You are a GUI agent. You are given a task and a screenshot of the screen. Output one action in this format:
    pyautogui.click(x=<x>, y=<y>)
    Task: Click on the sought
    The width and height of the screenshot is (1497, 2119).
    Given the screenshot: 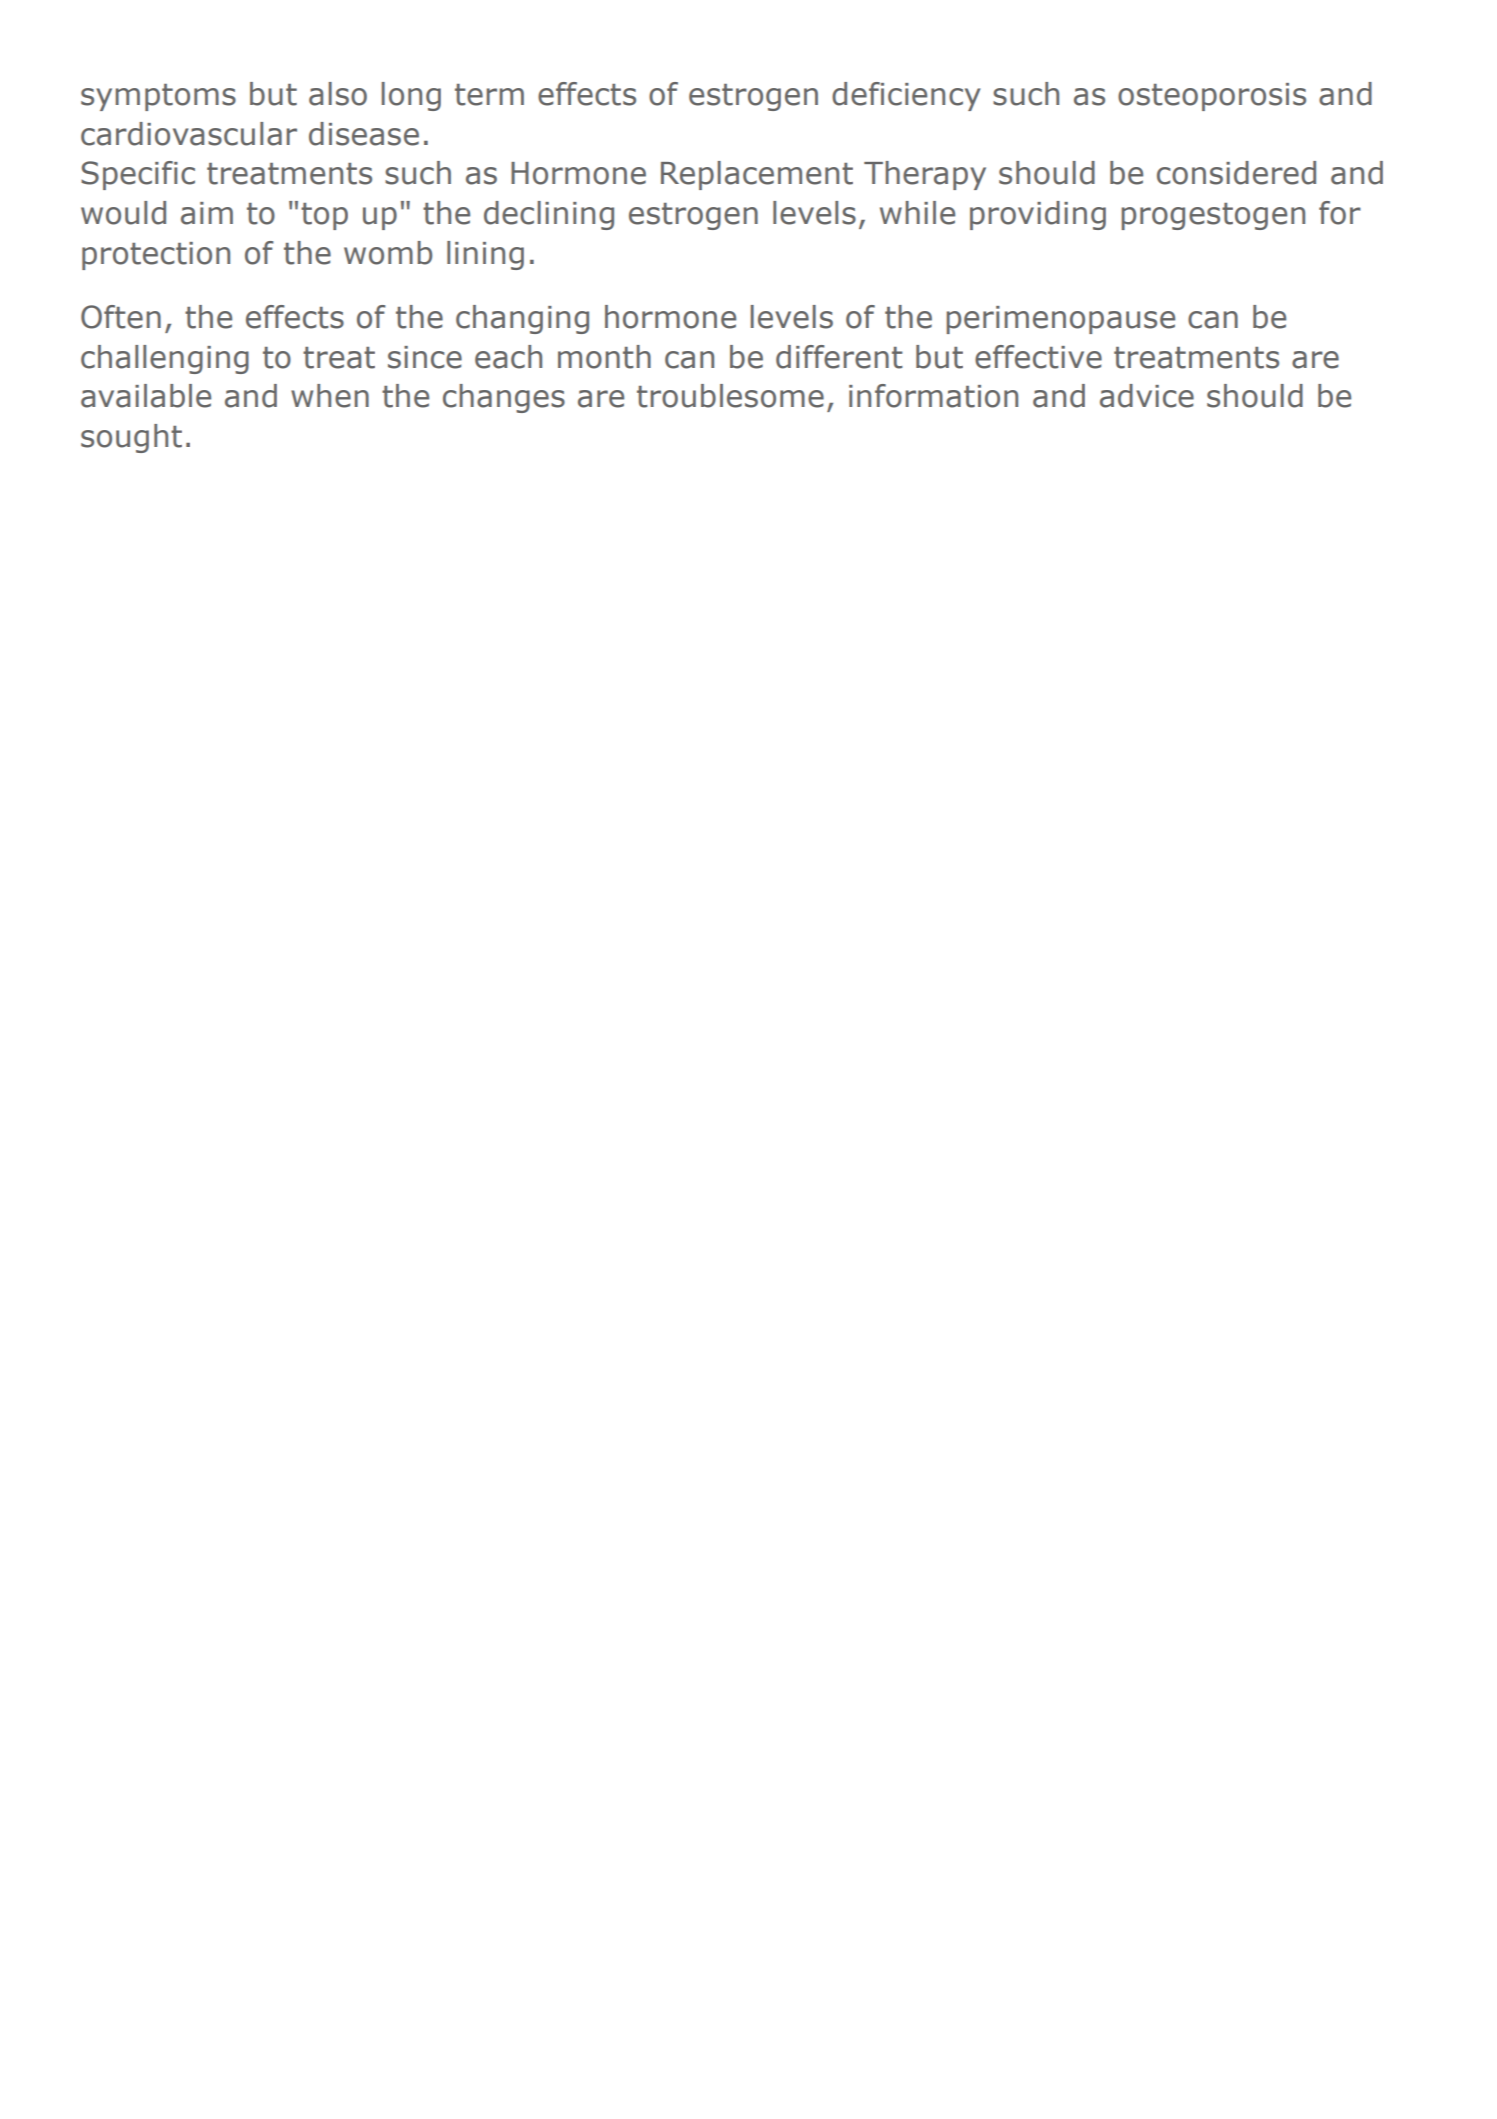 What is the action you would take?
    pyautogui.click(x=131, y=438)
